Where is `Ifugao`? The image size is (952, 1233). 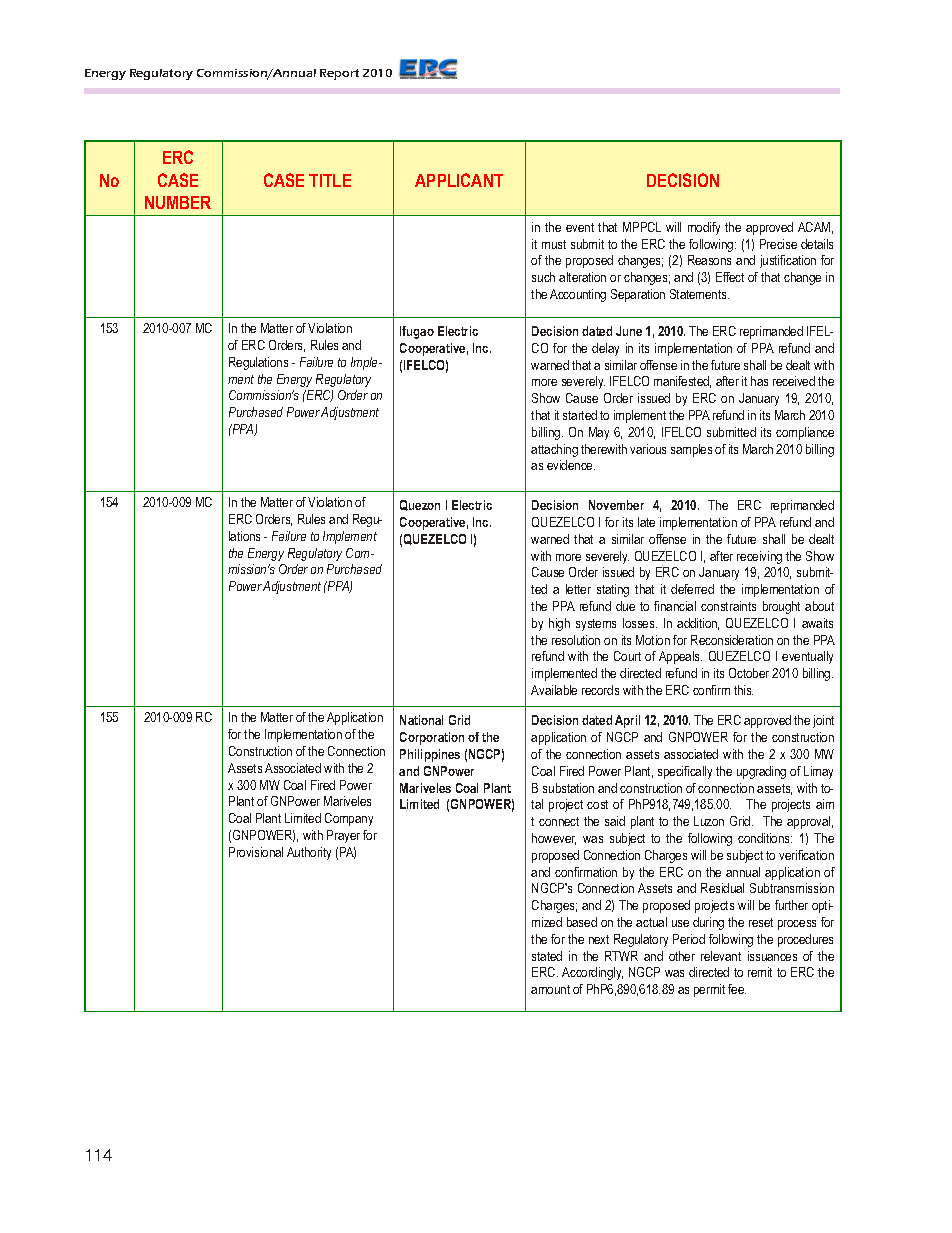
Ifugao is located at coordinates (417, 332).
